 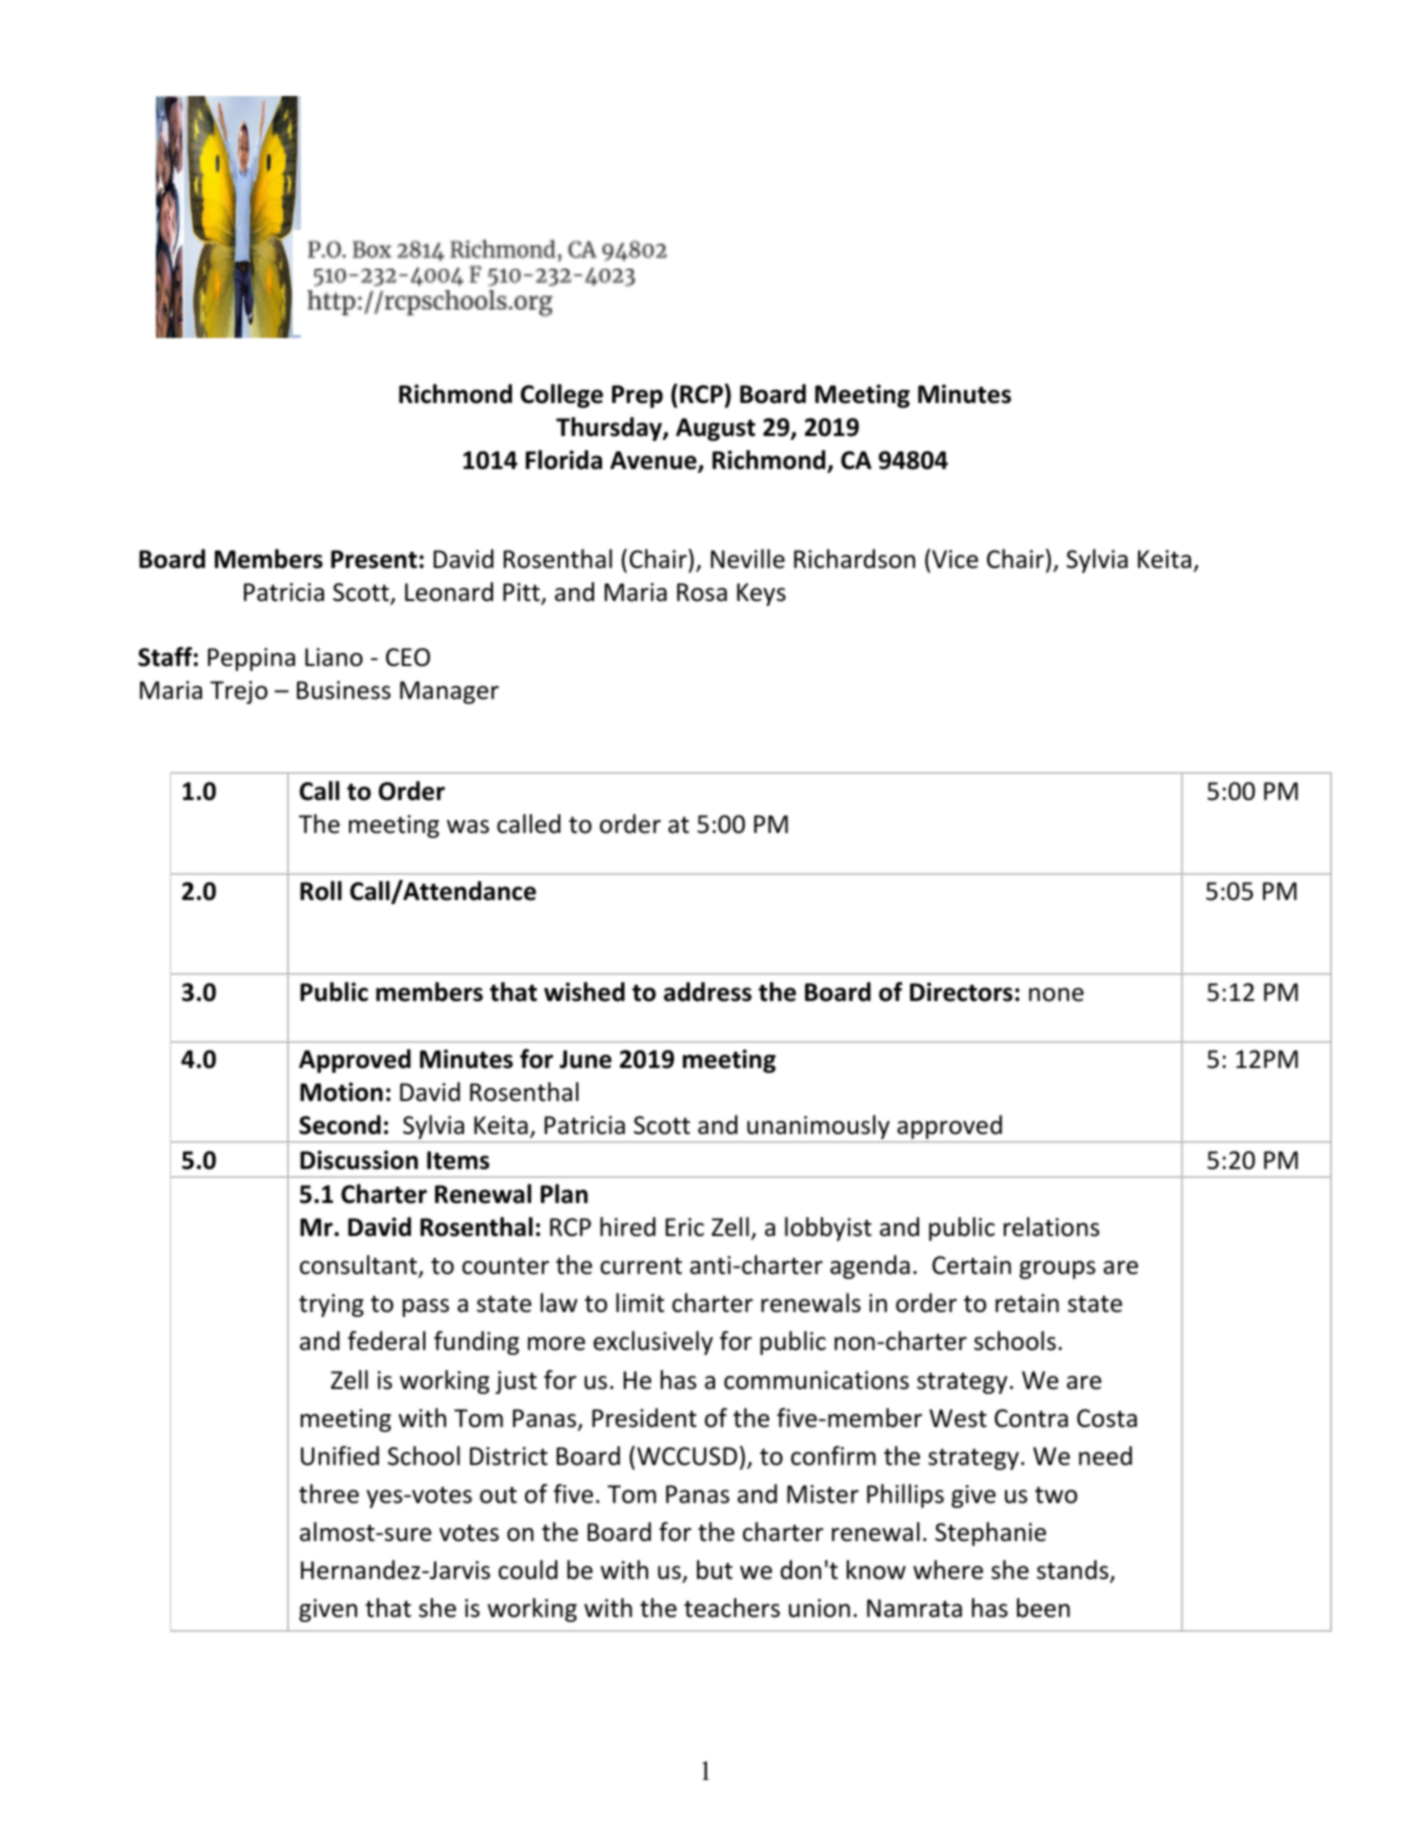 I want to click on Present, so click(x=374, y=559).
